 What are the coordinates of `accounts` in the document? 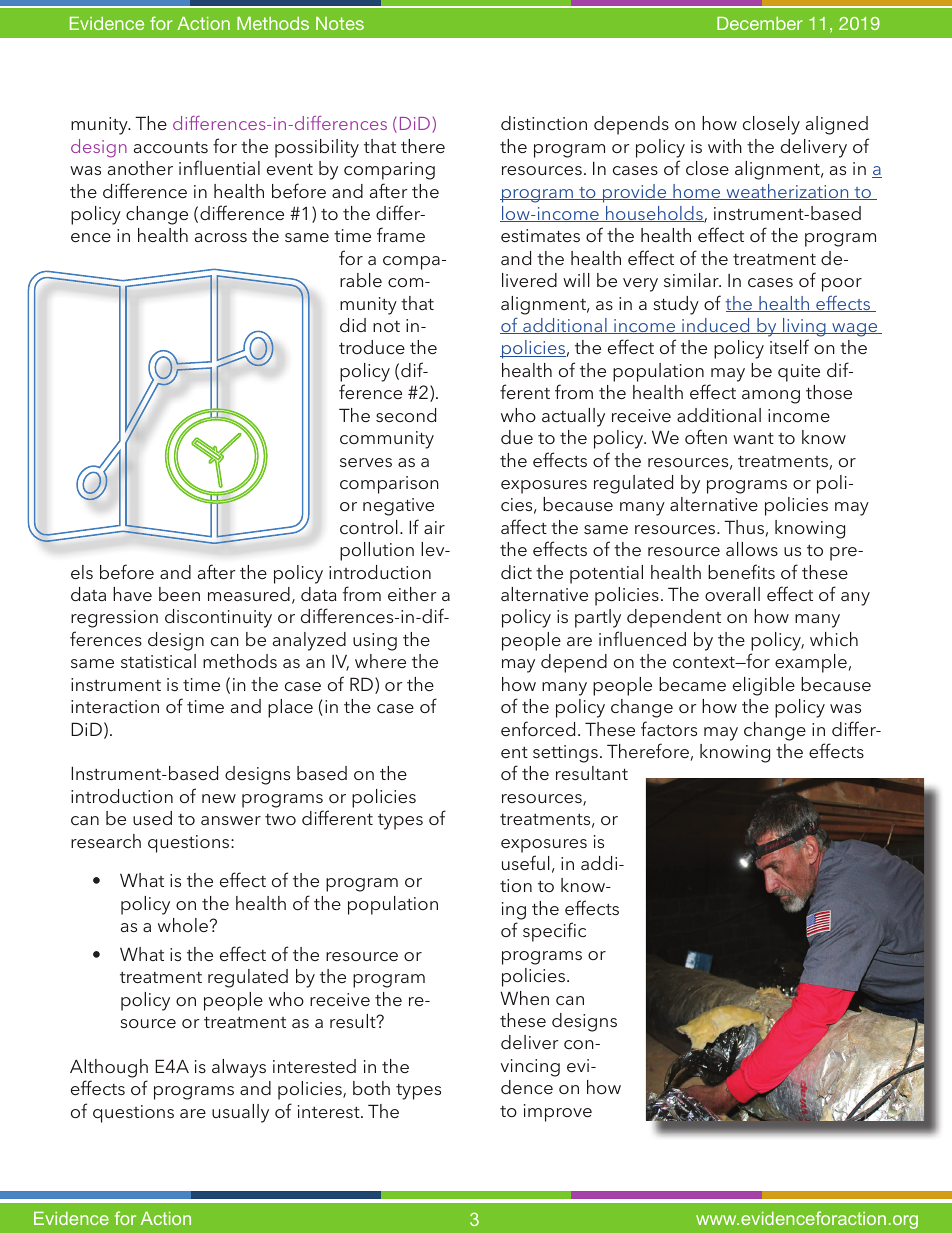 It's located at (171, 147).
